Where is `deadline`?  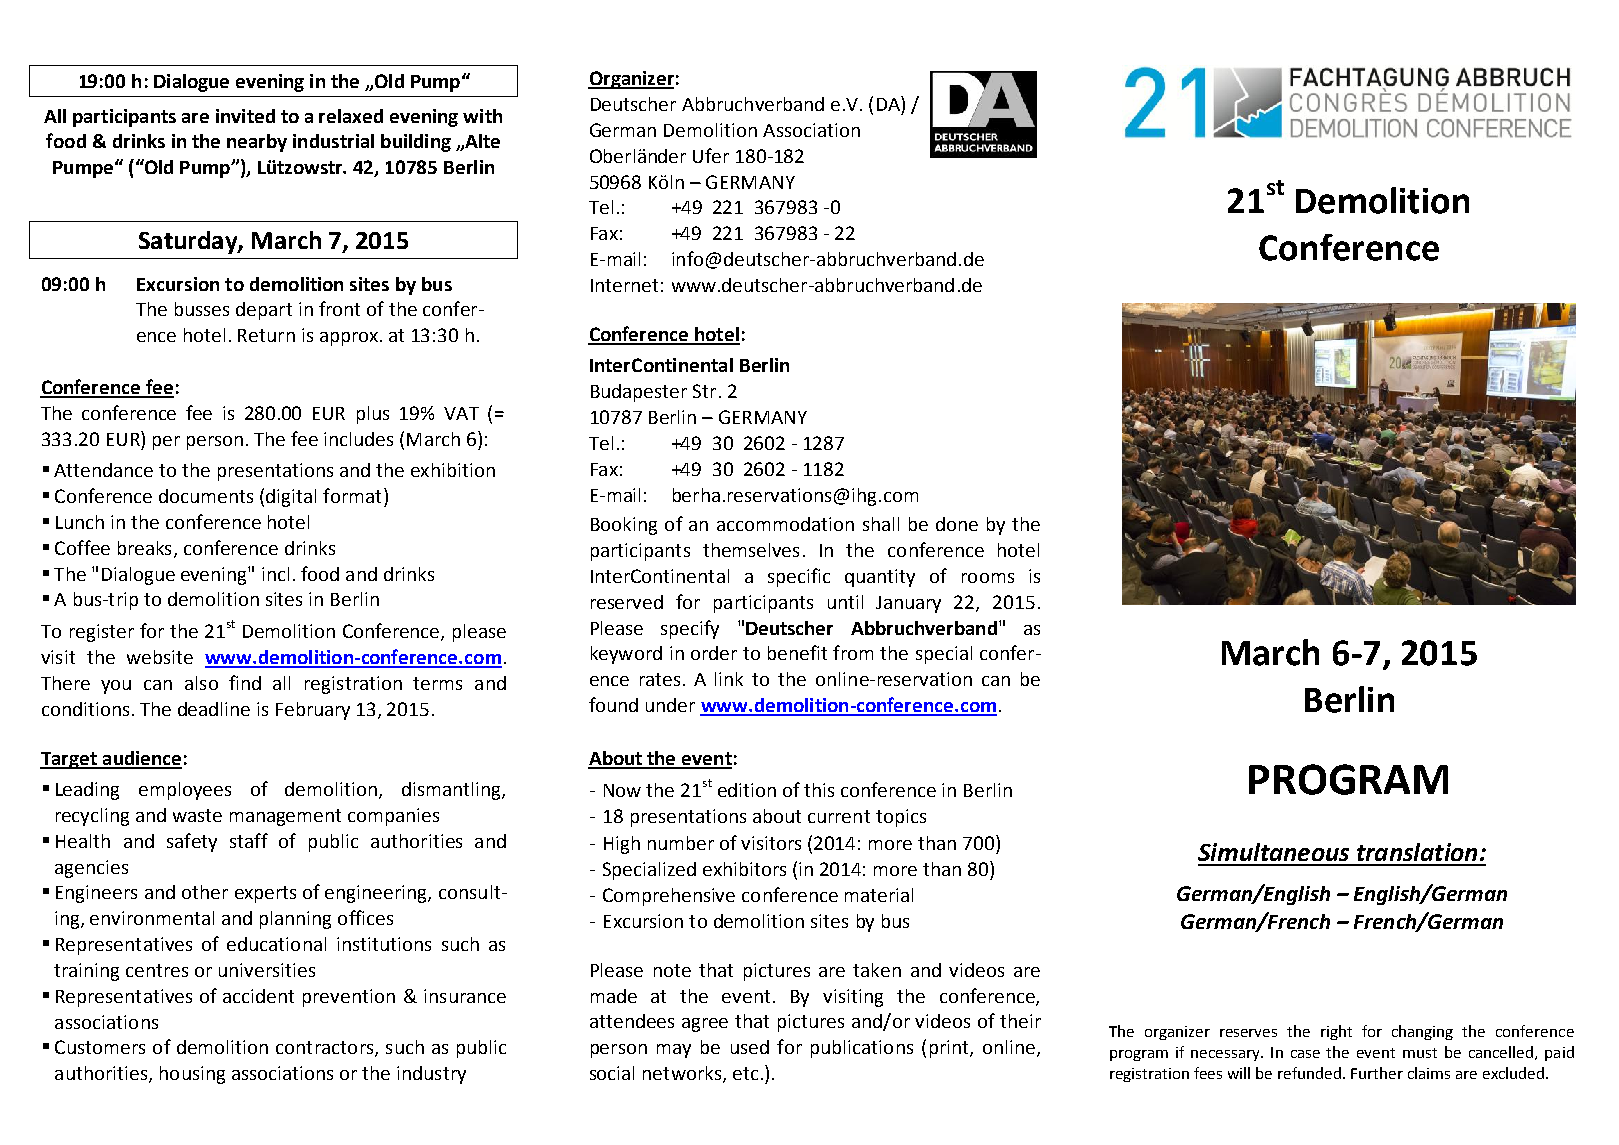 deadline is located at coordinates (214, 709).
